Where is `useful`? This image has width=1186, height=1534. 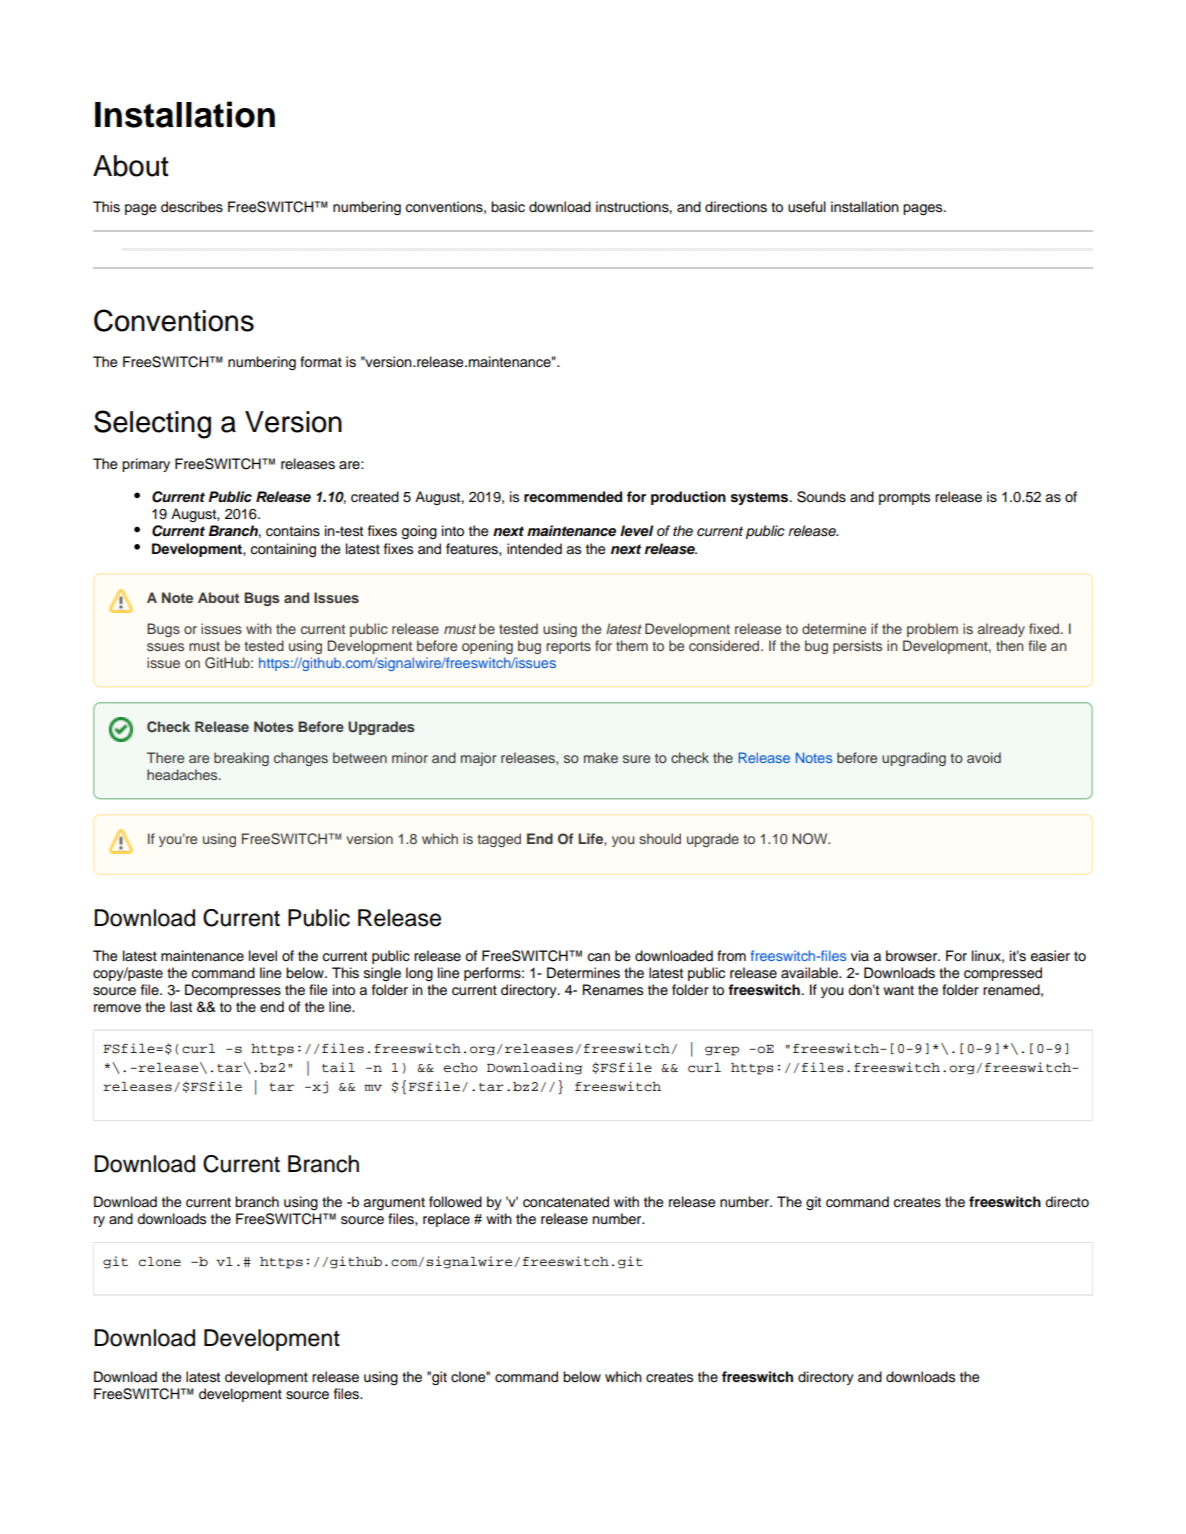 useful is located at coordinates (807, 207).
